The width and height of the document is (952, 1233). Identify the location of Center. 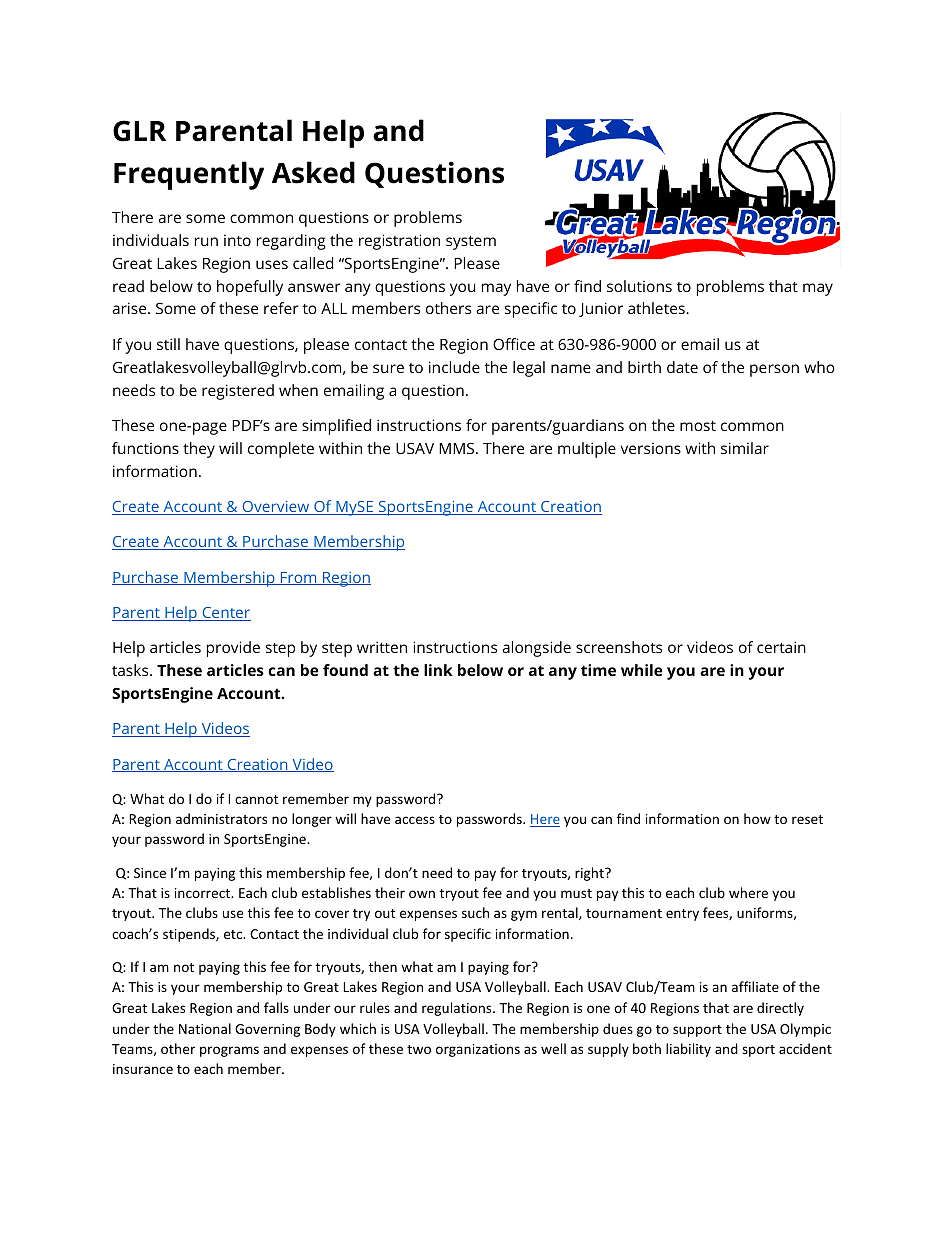
(225, 614).
